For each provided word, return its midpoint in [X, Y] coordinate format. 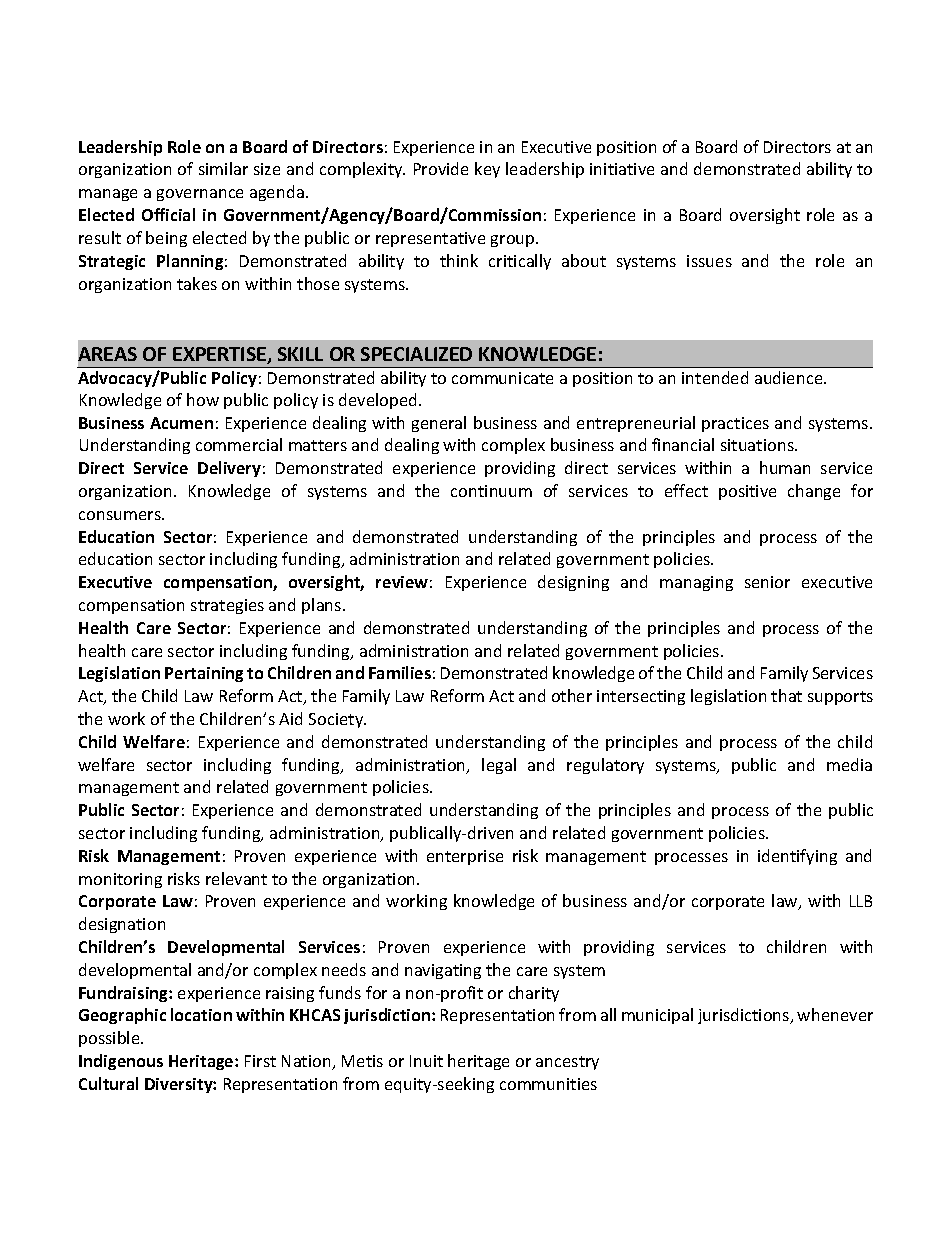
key [487, 170]
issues [709, 261]
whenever [835, 1014]
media [849, 764]
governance [200, 195]
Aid [290, 718]
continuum [491, 491]
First [260, 1061]
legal [499, 766]
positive [747, 492]
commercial [239, 444]
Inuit [426, 1061]
